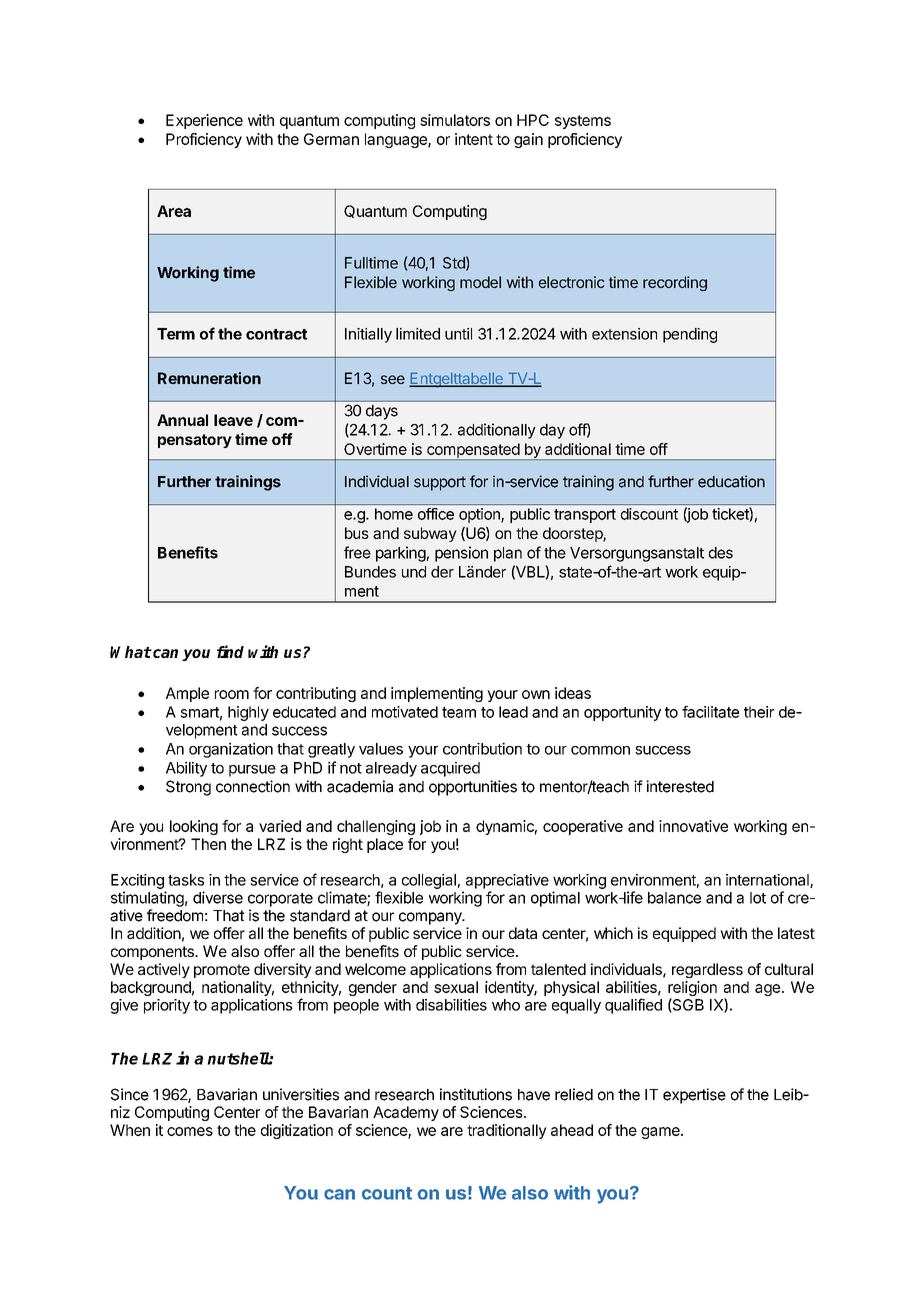 The width and height of the screenshot is (924, 1309). I want to click on comes, so click(190, 1131).
